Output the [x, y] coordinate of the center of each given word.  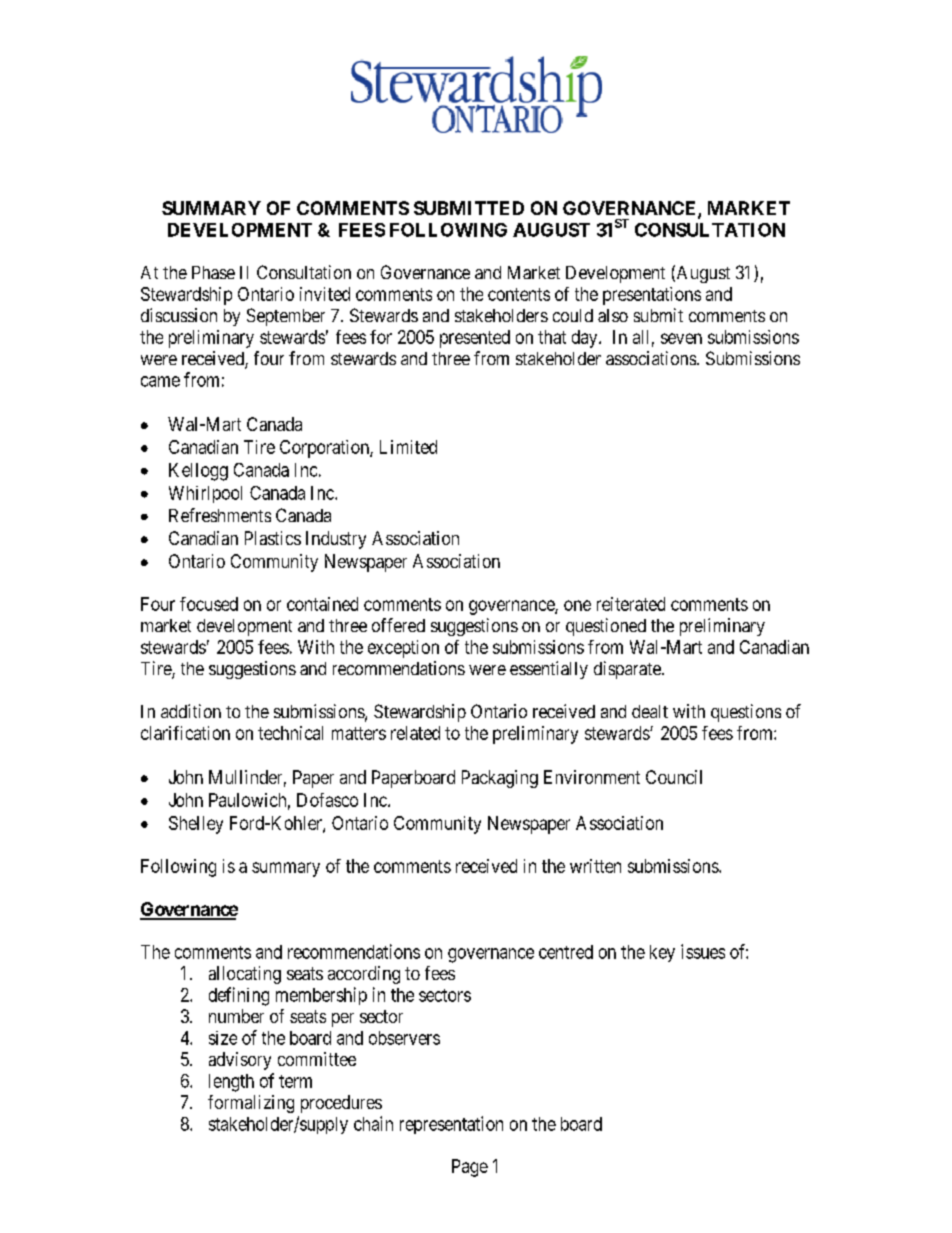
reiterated [631, 604]
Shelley [196, 825]
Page [470, 1168]
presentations [652, 296]
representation [451, 1125]
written [595, 866]
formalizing [251, 1104]
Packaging [500, 779]
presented [475, 339]
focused [209, 604]
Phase [213, 272]
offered [398, 625]
